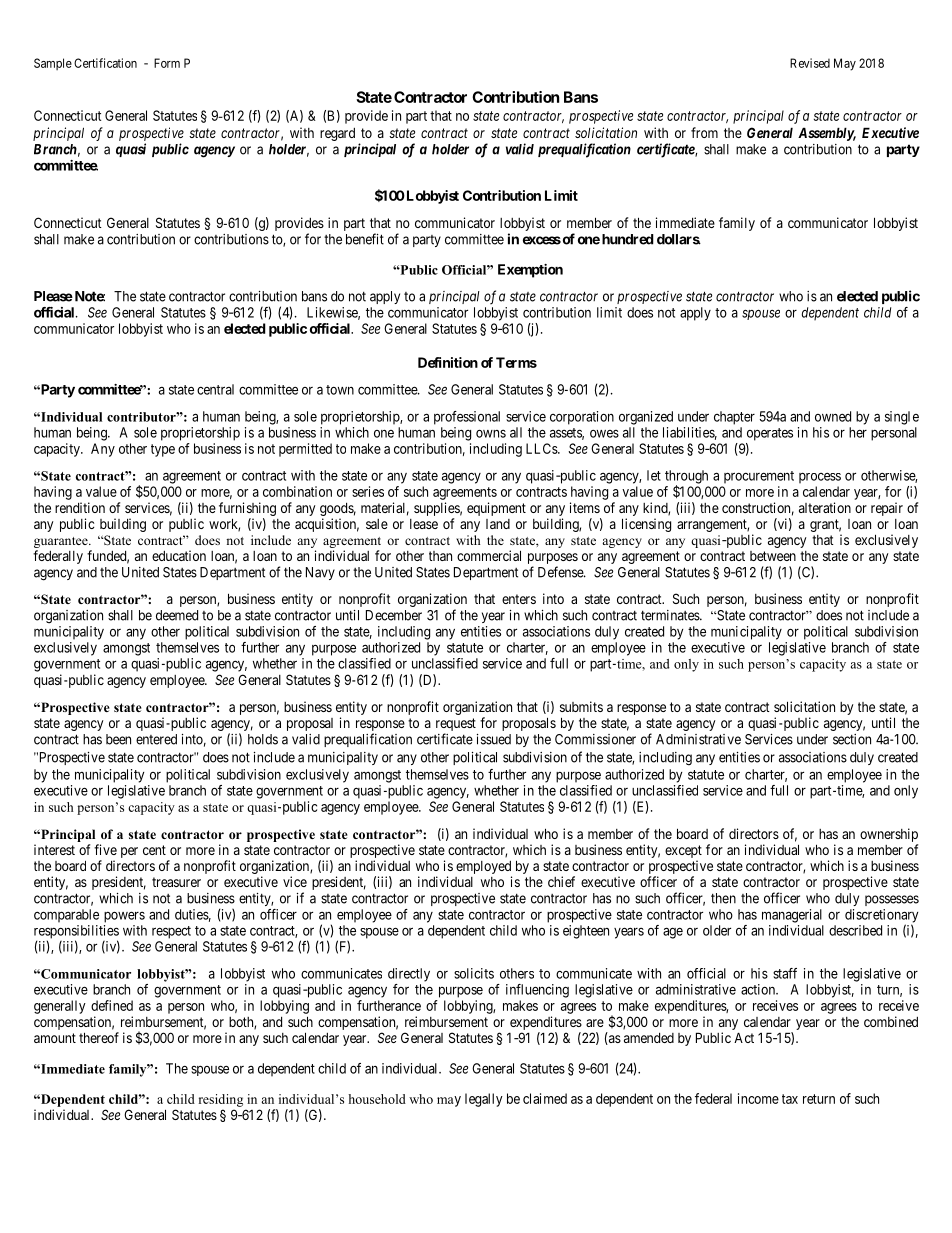  Describe the element at coordinates (810, 63) in the page. I see `Revised` at that location.
